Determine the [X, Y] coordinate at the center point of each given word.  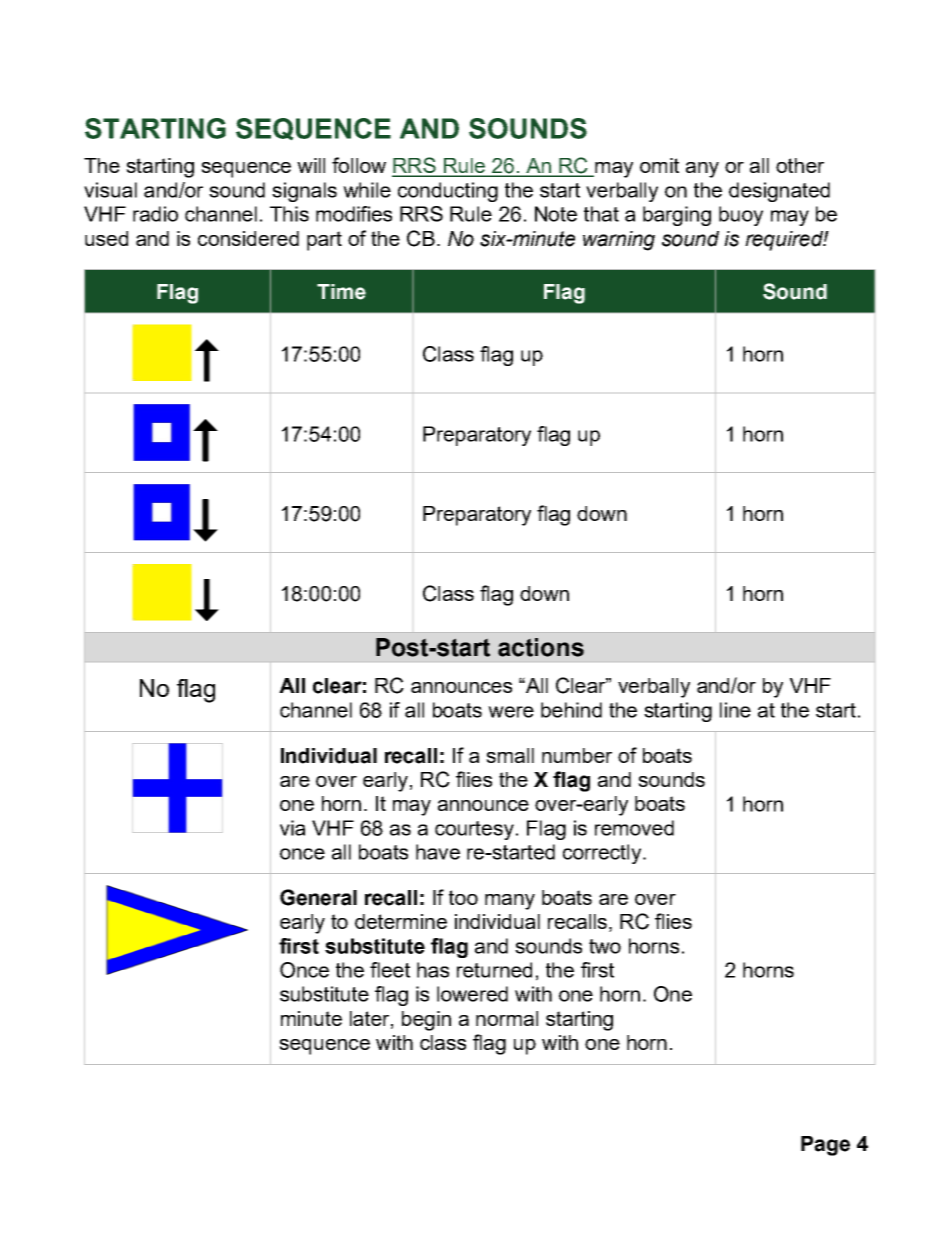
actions [541, 647]
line [735, 710]
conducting [448, 192]
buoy [741, 216]
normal [507, 1018]
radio [155, 214]
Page [825, 1146]
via [292, 828]
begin [426, 1021]
